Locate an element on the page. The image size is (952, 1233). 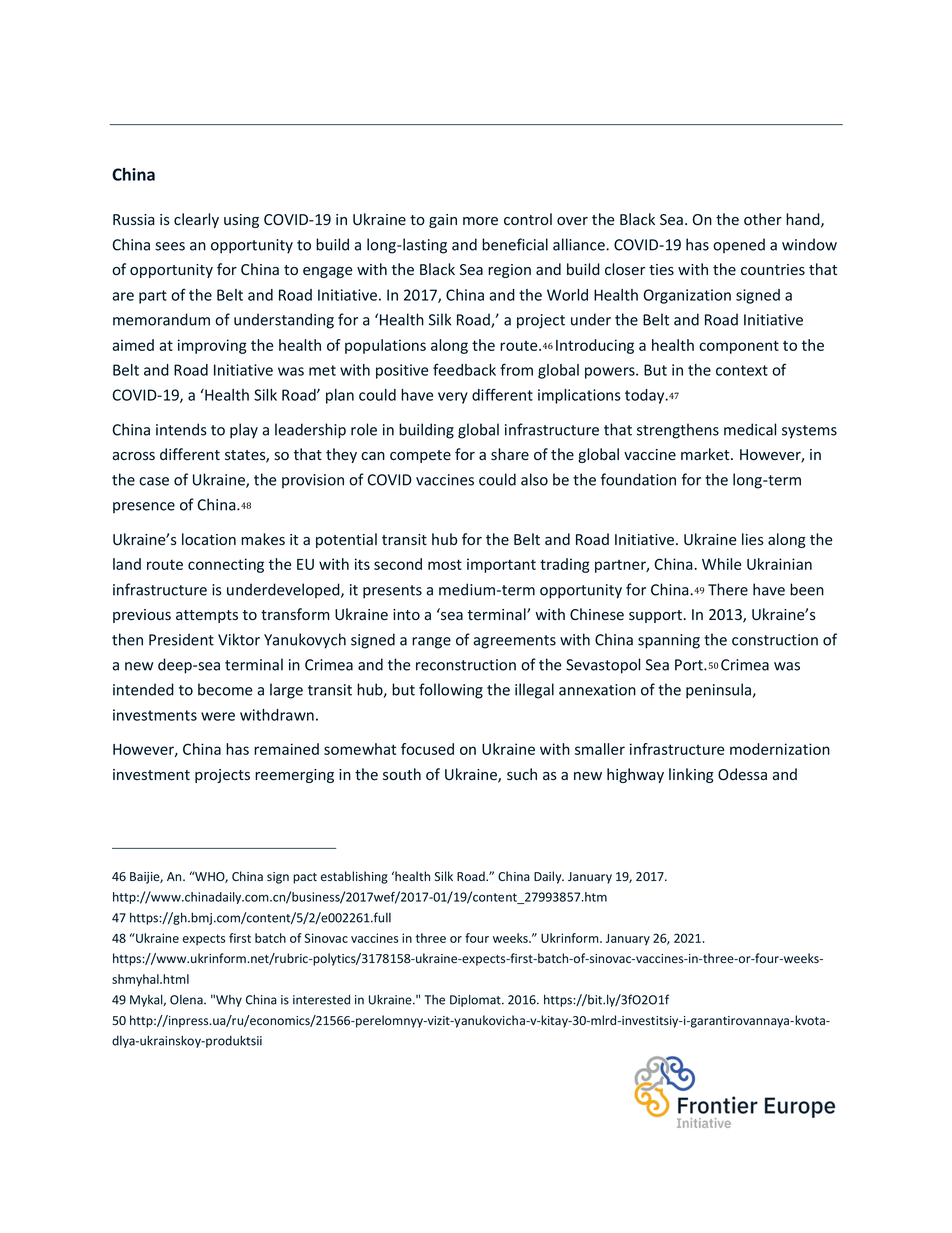
sees is located at coordinates (170, 246).
